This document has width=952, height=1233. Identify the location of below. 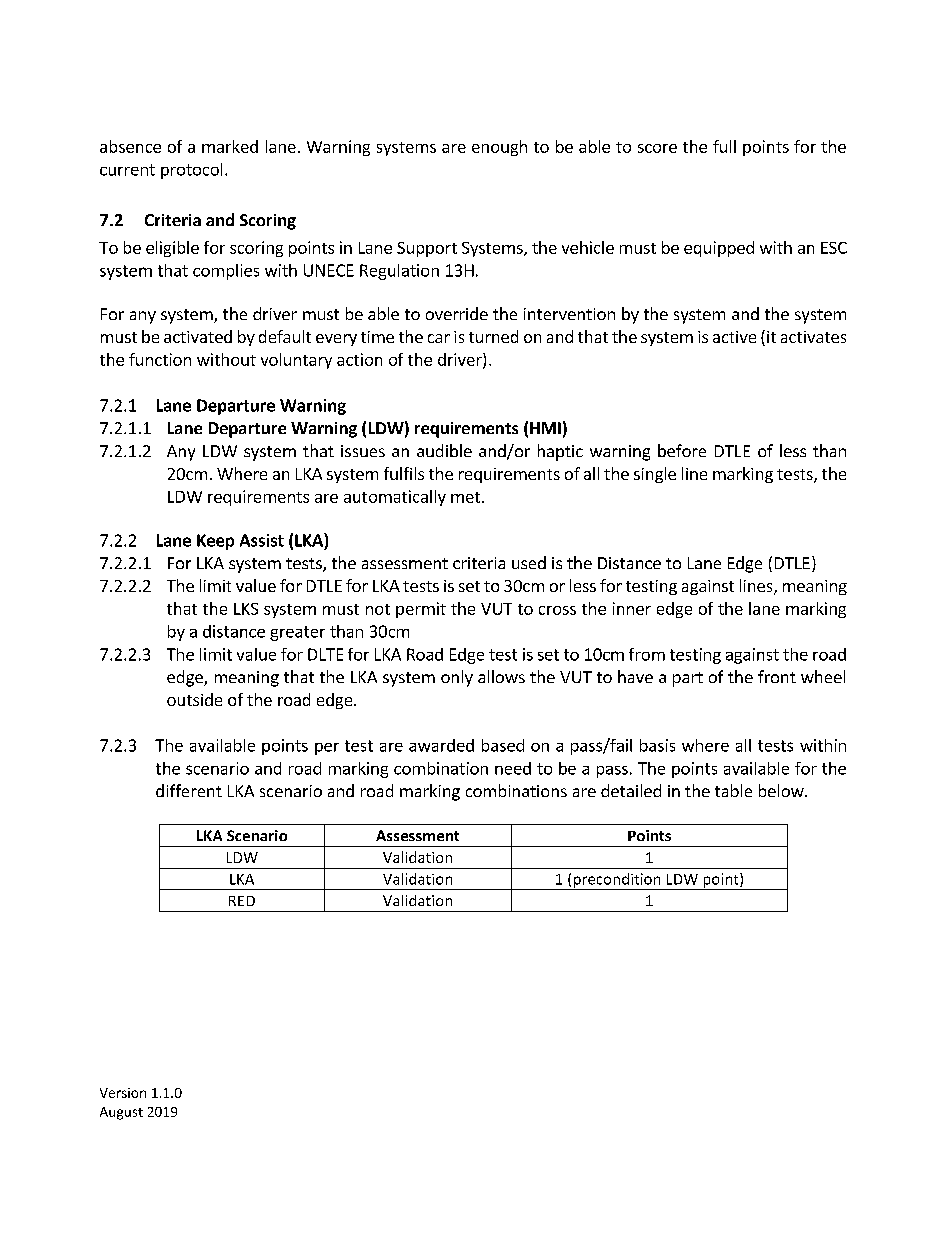
(782, 790).
